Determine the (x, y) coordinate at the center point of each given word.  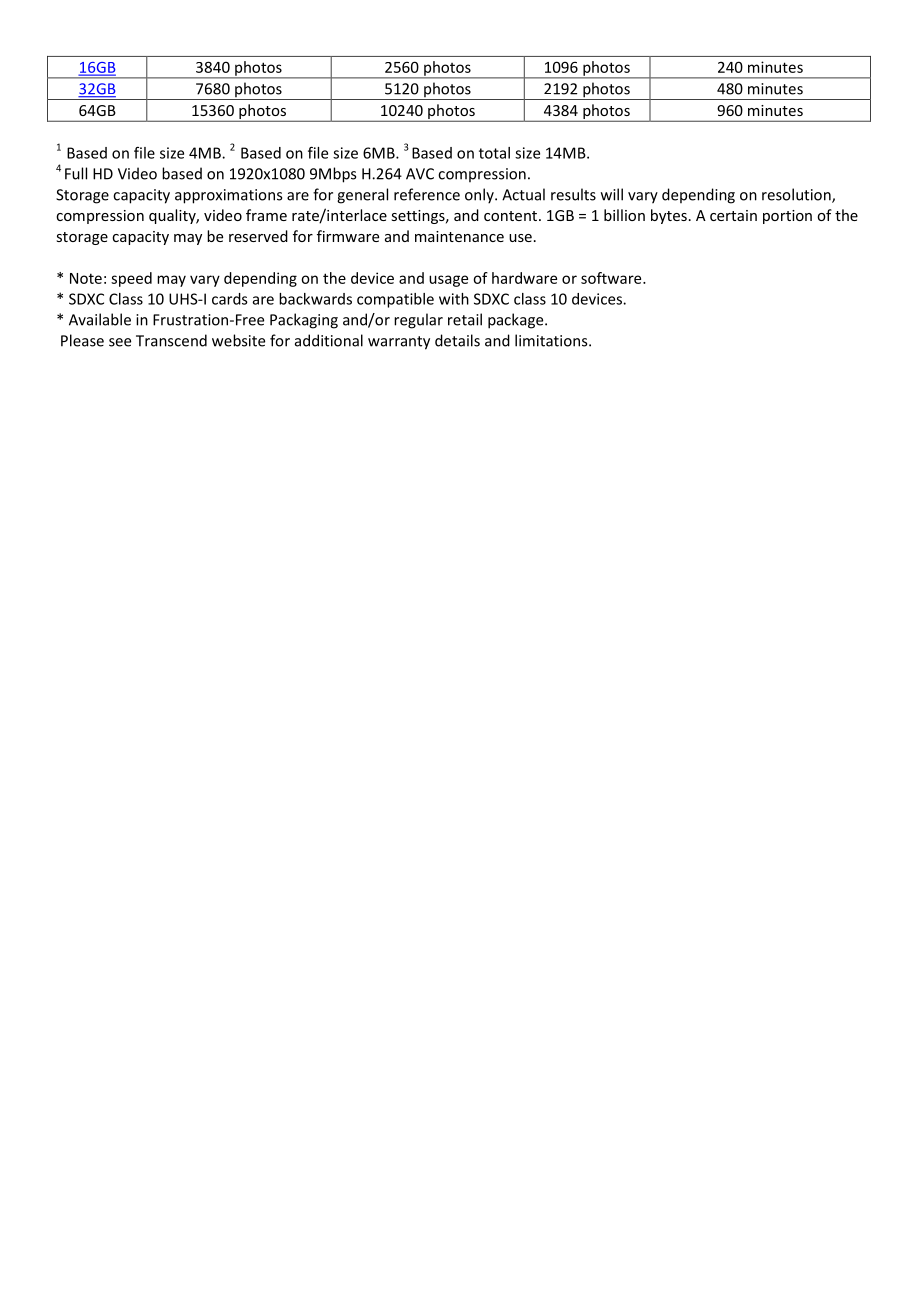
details (457, 340)
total (494, 153)
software (612, 278)
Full (76, 173)
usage (448, 281)
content (512, 216)
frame (266, 215)
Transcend (171, 340)
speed (131, 279)
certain (733, 215)
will (612, 194)
